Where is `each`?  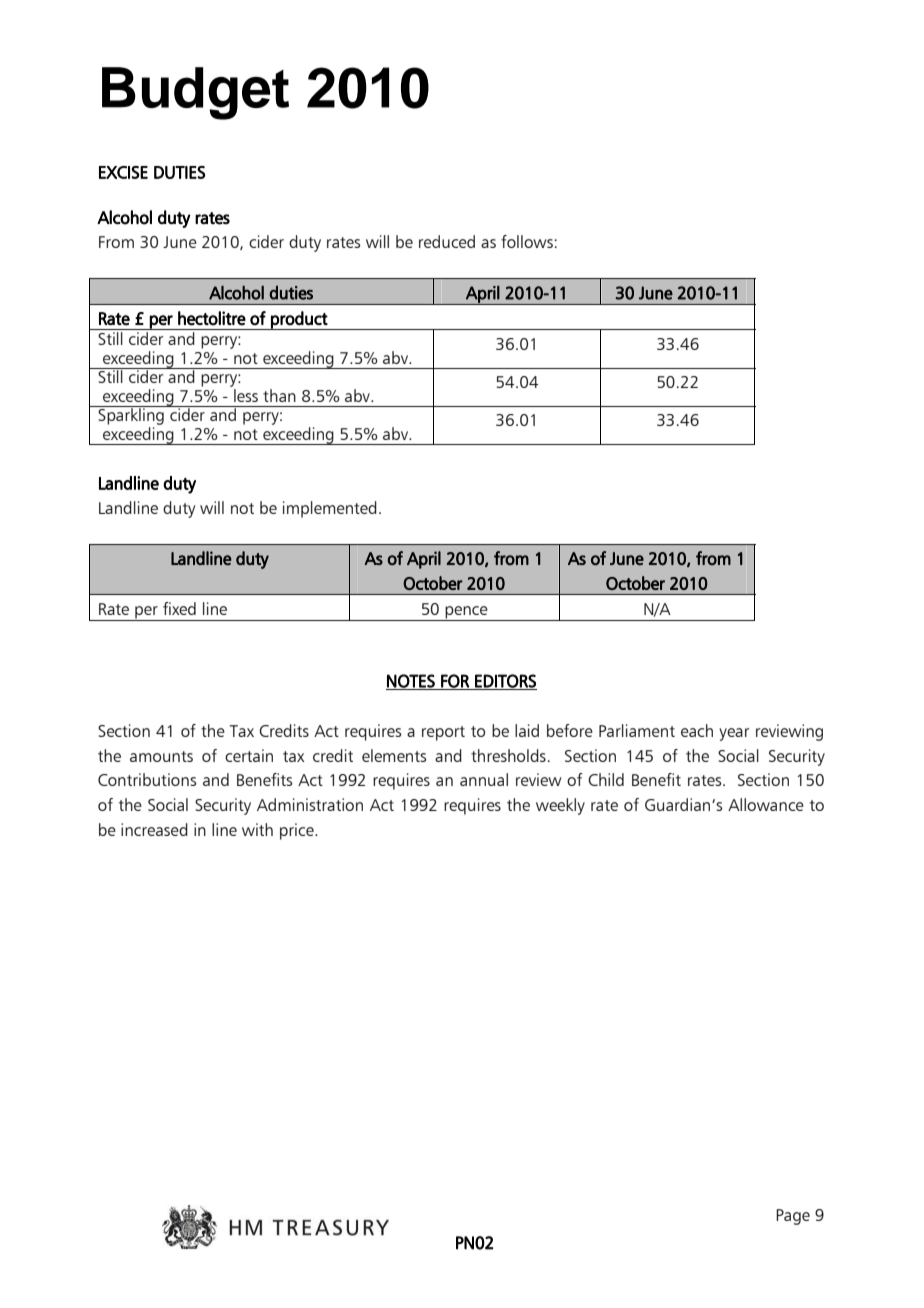 each is located at coordinates (697, 730).
